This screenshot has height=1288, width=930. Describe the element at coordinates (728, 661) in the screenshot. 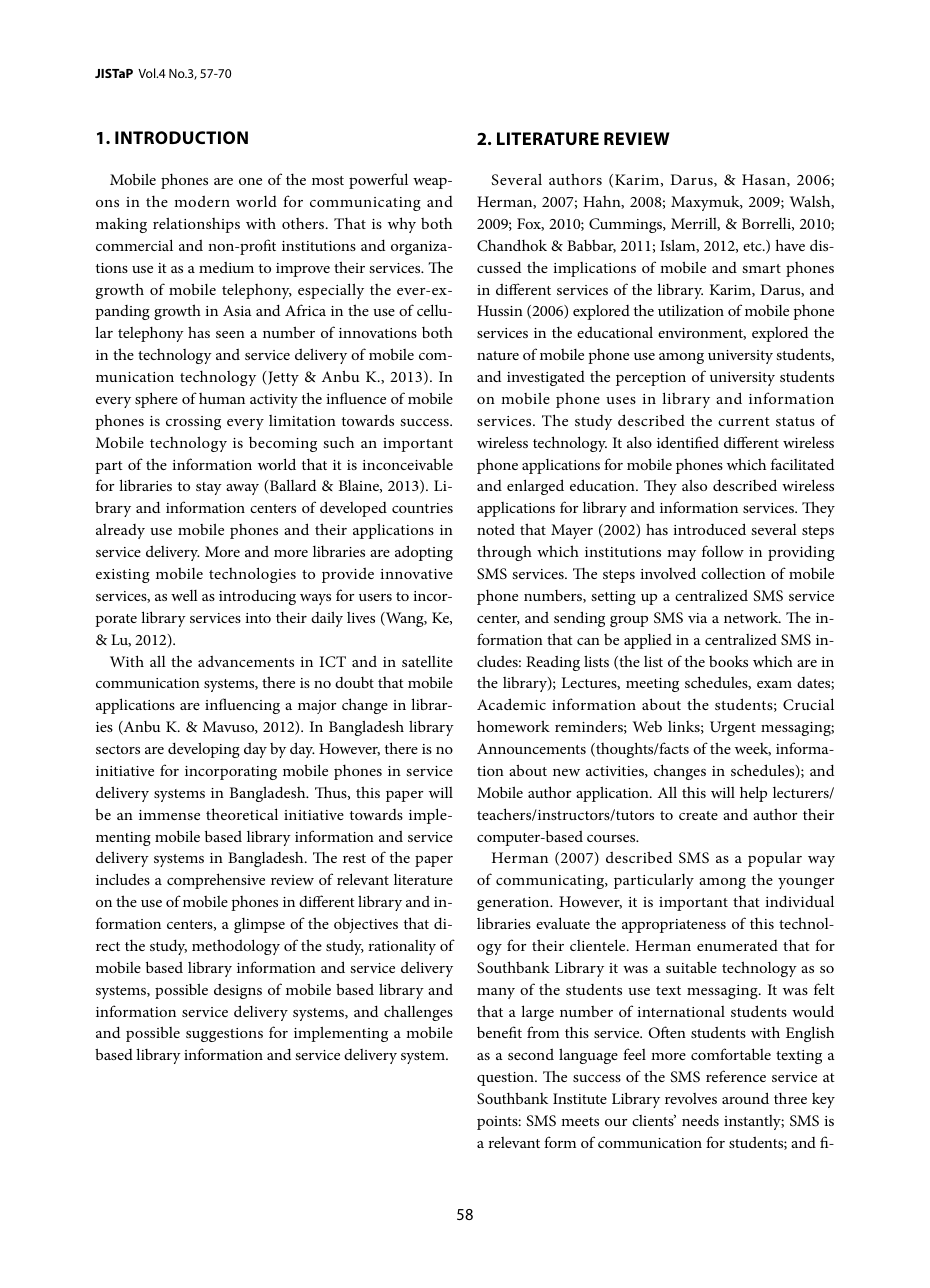

I see `books` at that location.
